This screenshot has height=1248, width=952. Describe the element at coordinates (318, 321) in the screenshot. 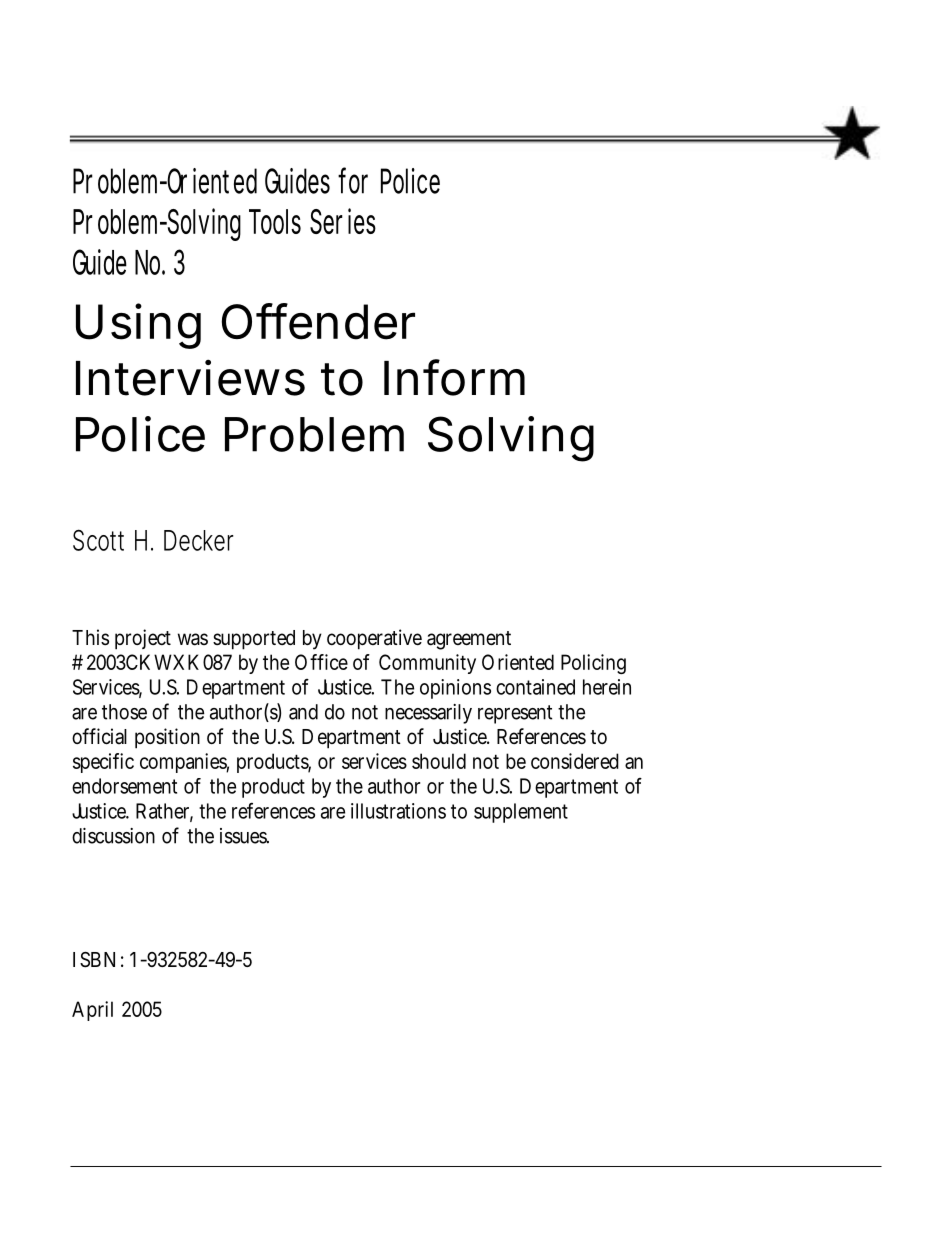

I see `Offender` at that location.
